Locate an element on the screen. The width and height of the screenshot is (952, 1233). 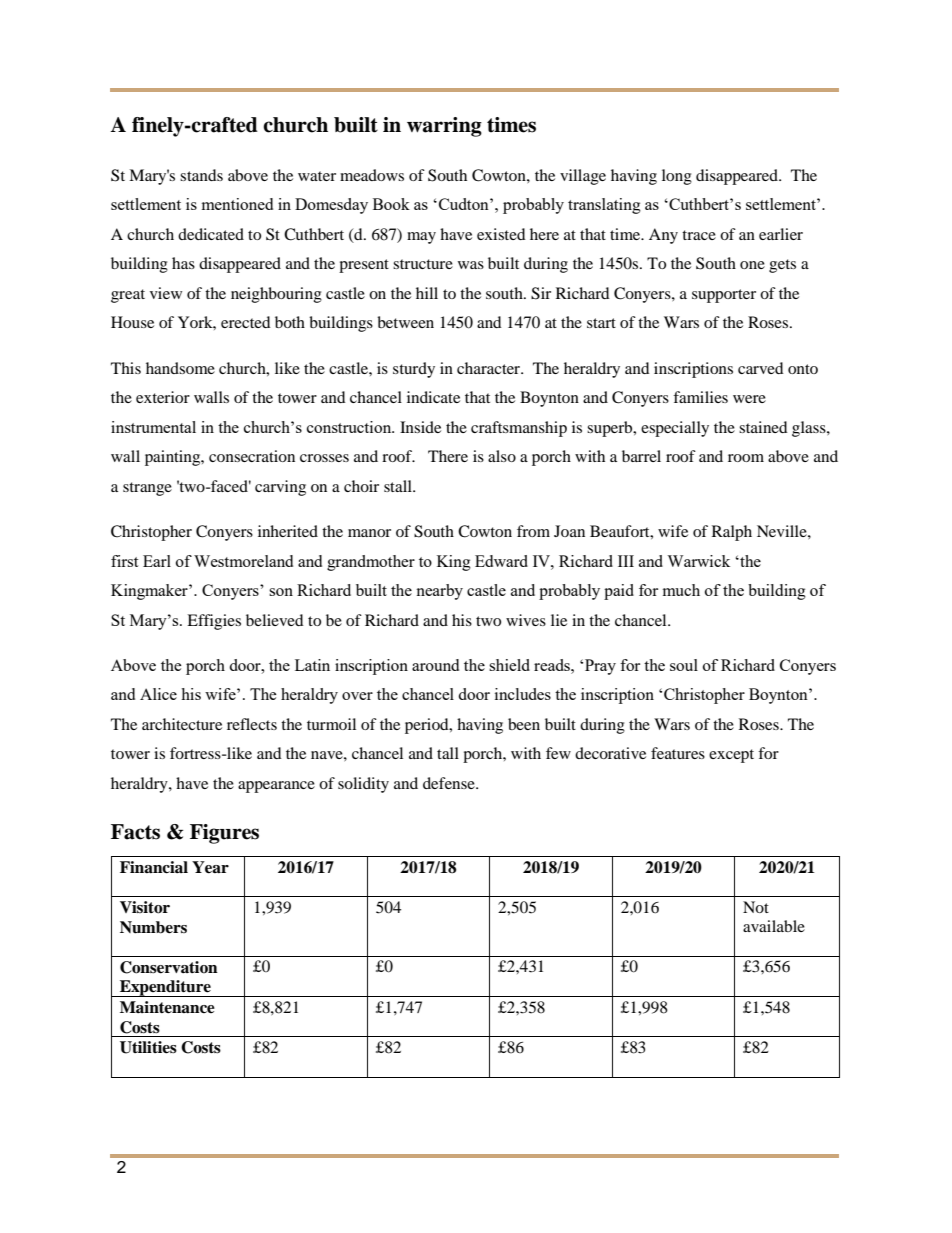
except is located at coordinates (731, 756).
